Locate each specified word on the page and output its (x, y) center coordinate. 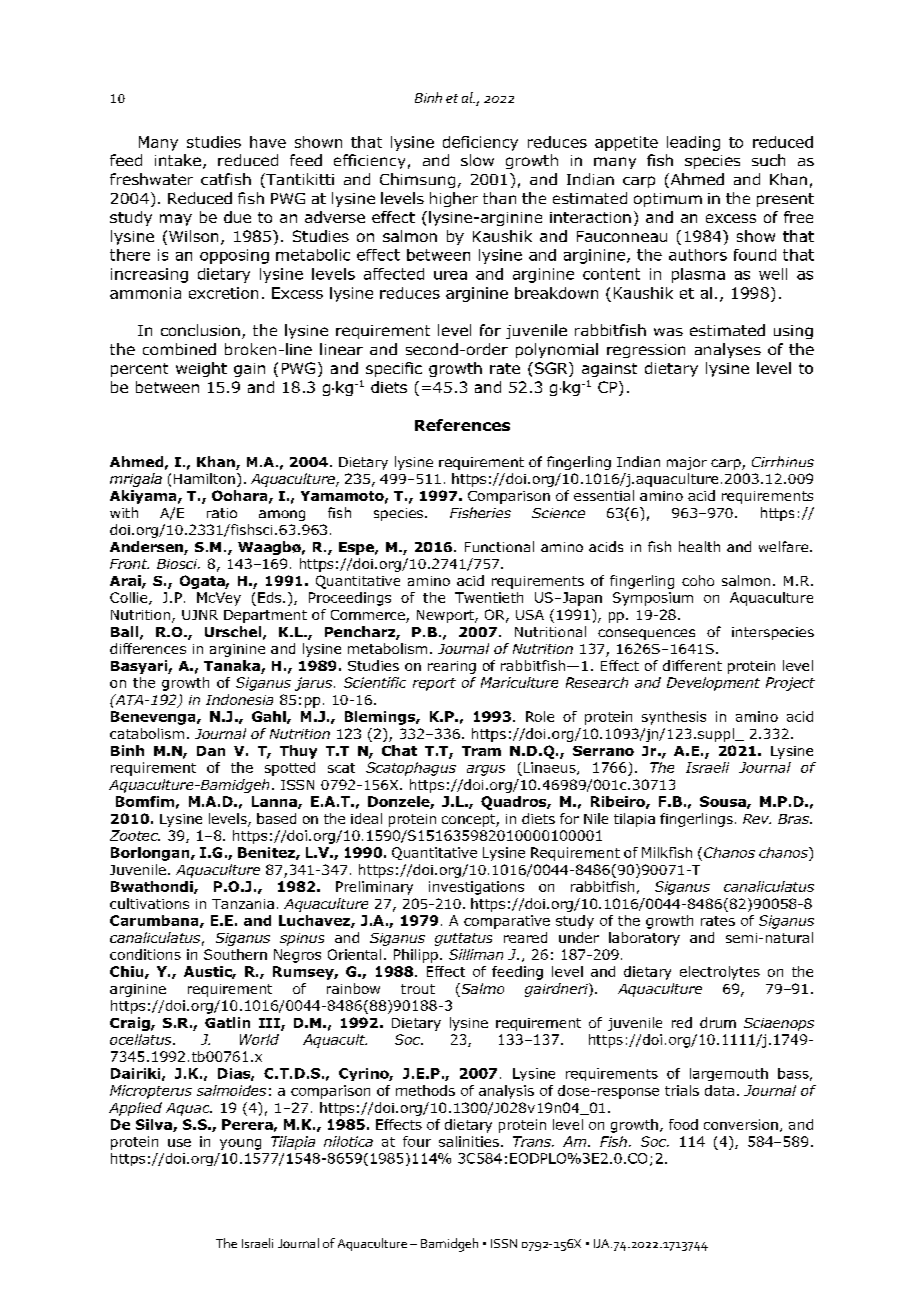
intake (178, 160)
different (692, 665)
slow (477, 160)
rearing (452, 667)
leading (693, 143)
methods (425, 1090)
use (179, 1143)
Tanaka (233, 667)
